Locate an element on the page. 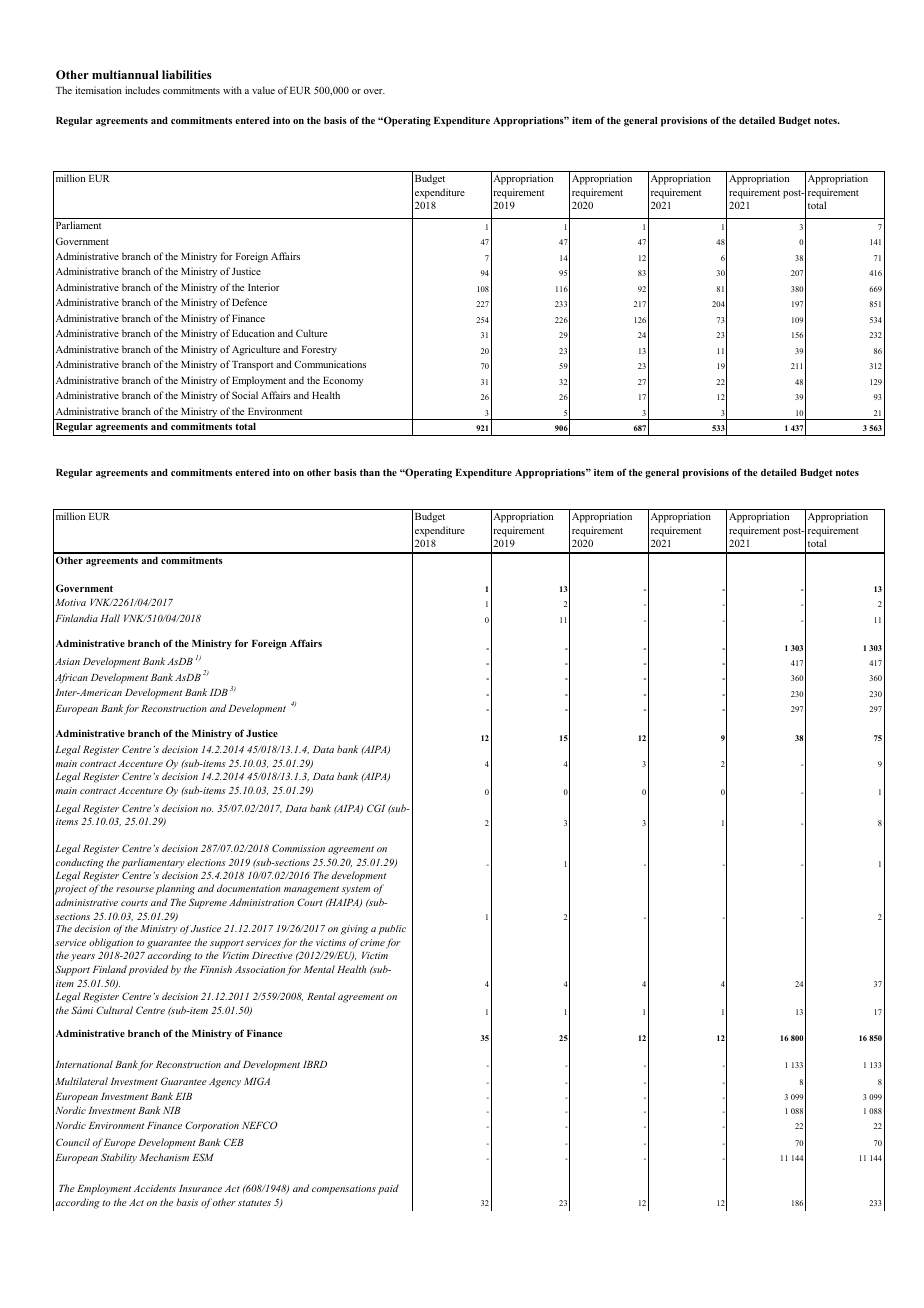 This document has width=924, height=1308. Hall is located at coordinates (110, 618).
